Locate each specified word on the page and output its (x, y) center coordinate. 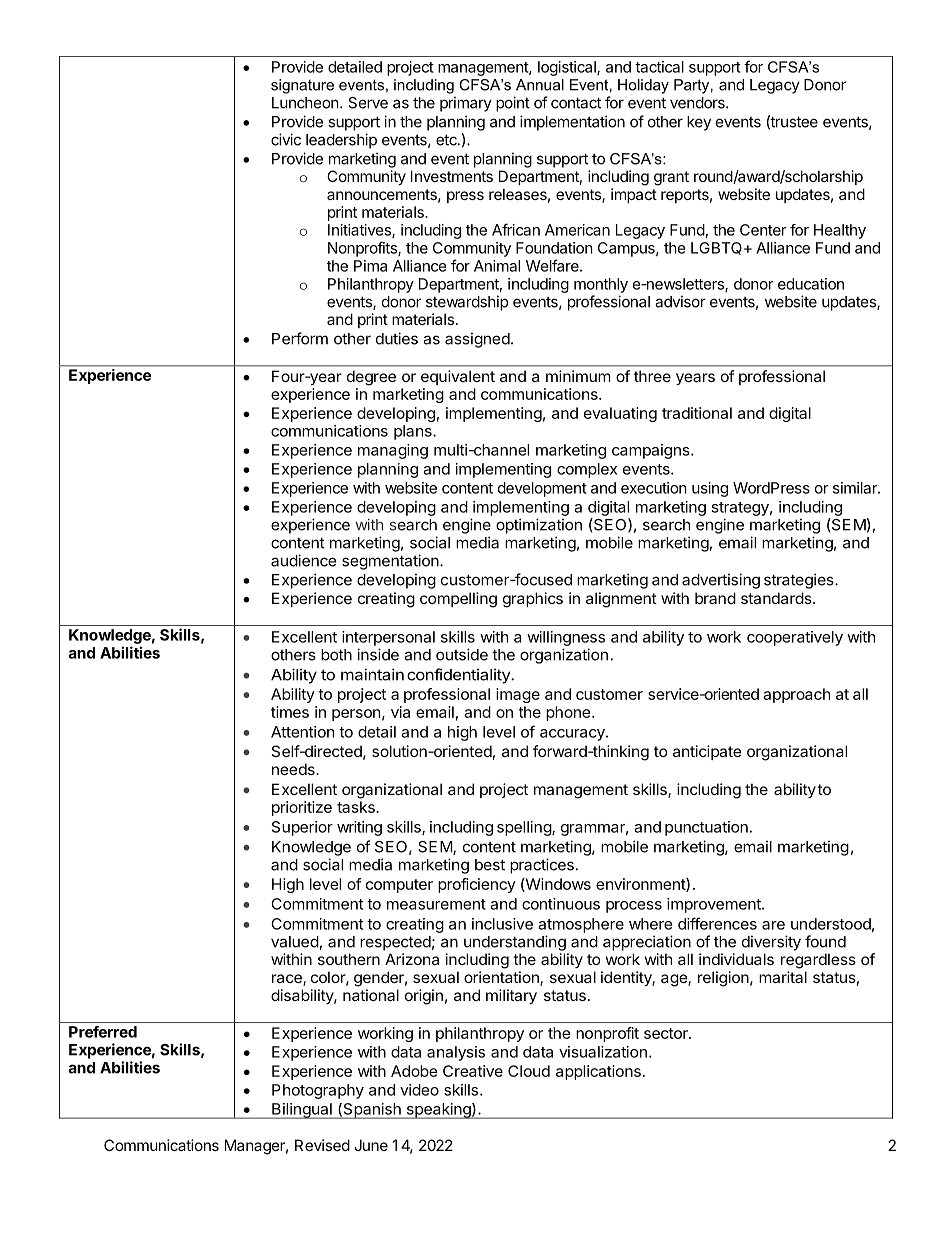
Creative (473, 1071)
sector (667, 1033)
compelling (458, 600)
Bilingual (302, 1111)
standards (777, 598)
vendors (698, 103)
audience (303, 560)
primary (466, 104)
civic (286, 139)
